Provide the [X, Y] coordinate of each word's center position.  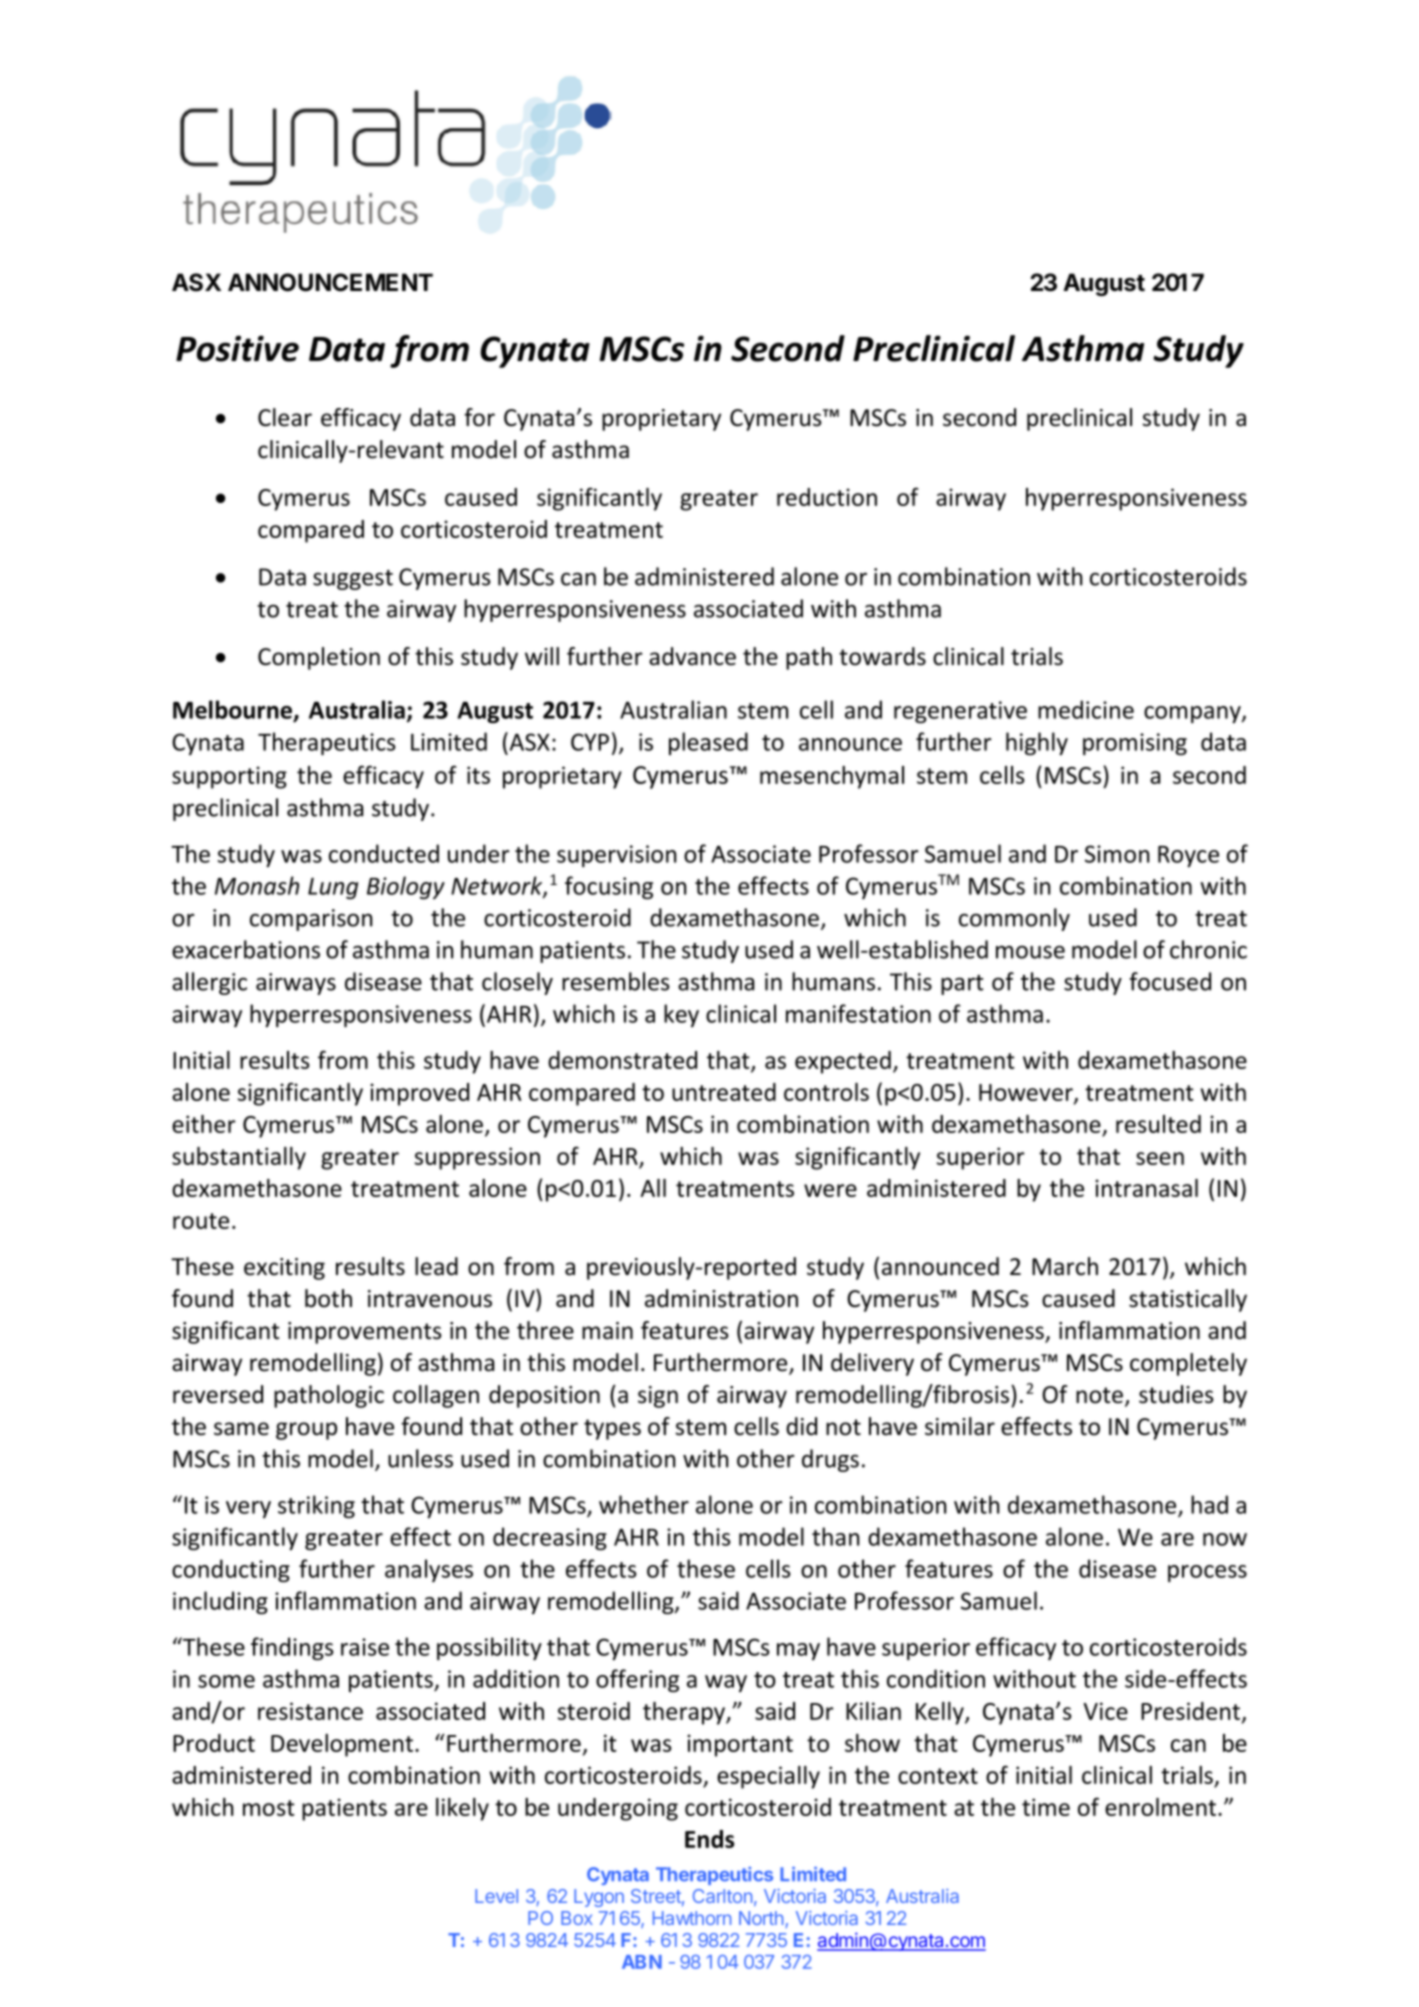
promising [1135, 744]
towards [882, 656]
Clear [285, 417]
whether [644, 1504]
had [1209, 1504]
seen [1160, 1158]
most [269, 1808]
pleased [708, 743]
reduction [827, 497]
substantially [239, 1158]
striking [316, 1506]
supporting [229, 777]
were [830, 1190]
